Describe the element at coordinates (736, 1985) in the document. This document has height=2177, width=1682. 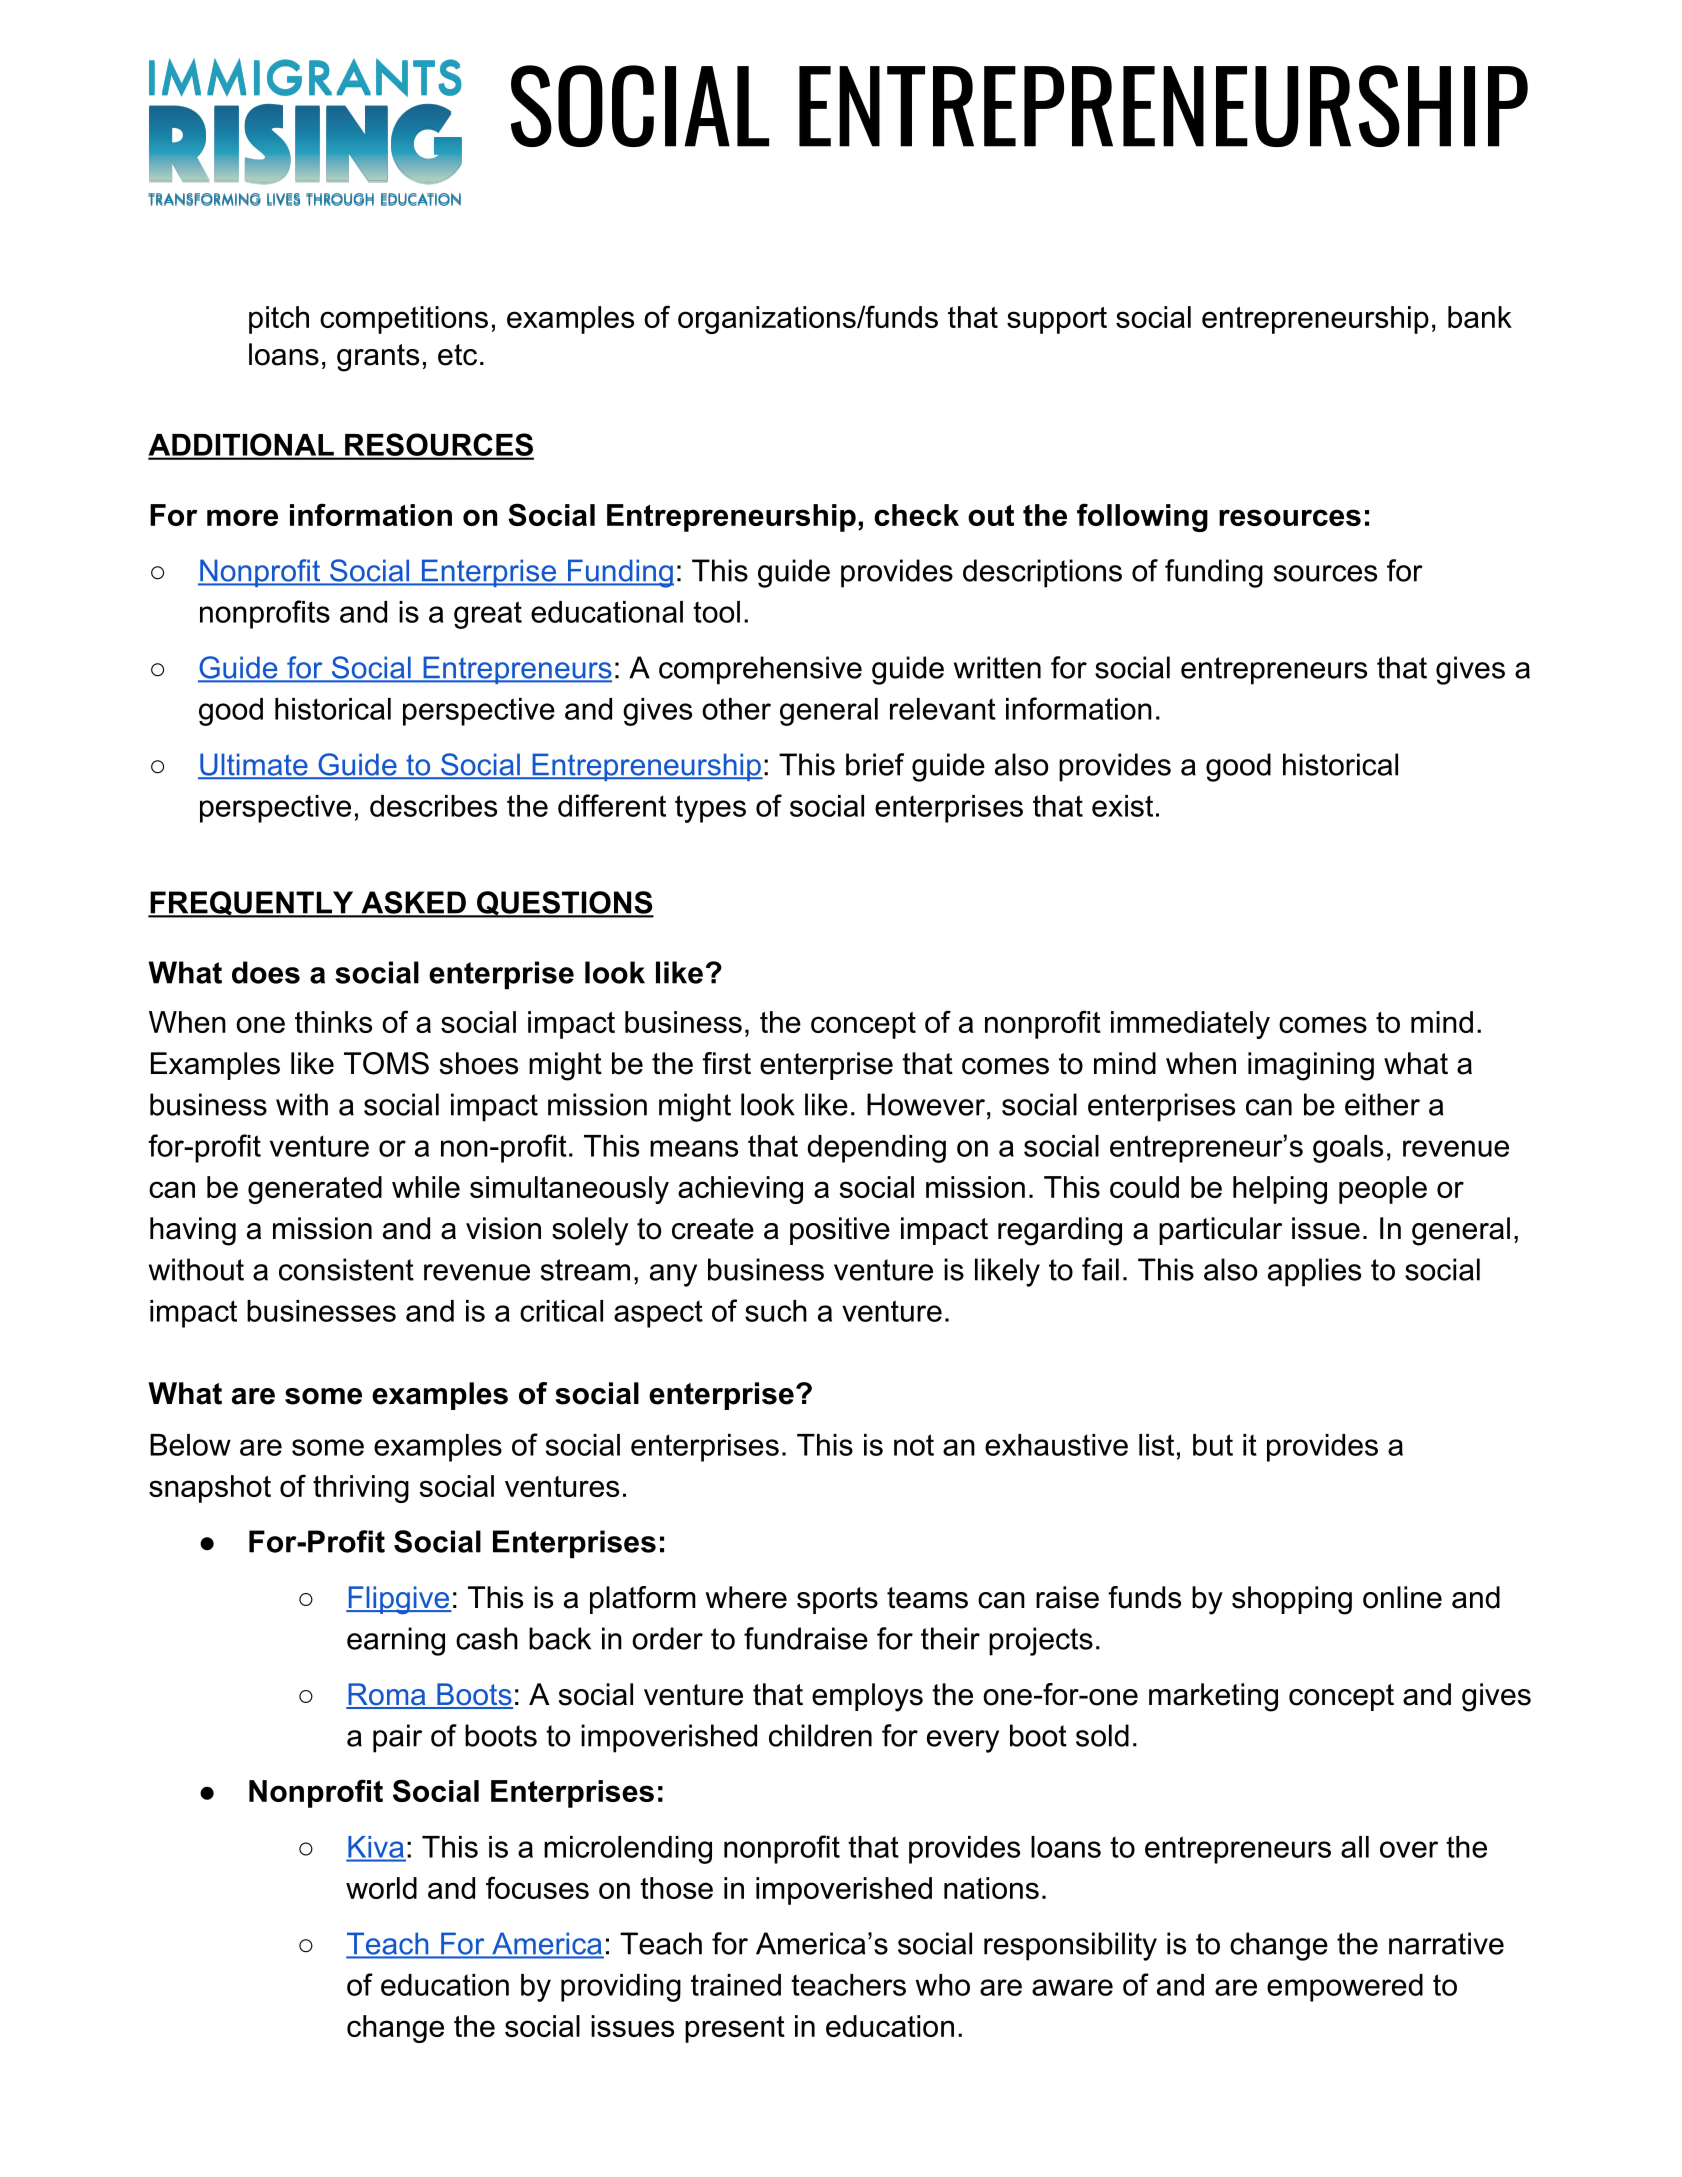
I see `trained` at that location.
